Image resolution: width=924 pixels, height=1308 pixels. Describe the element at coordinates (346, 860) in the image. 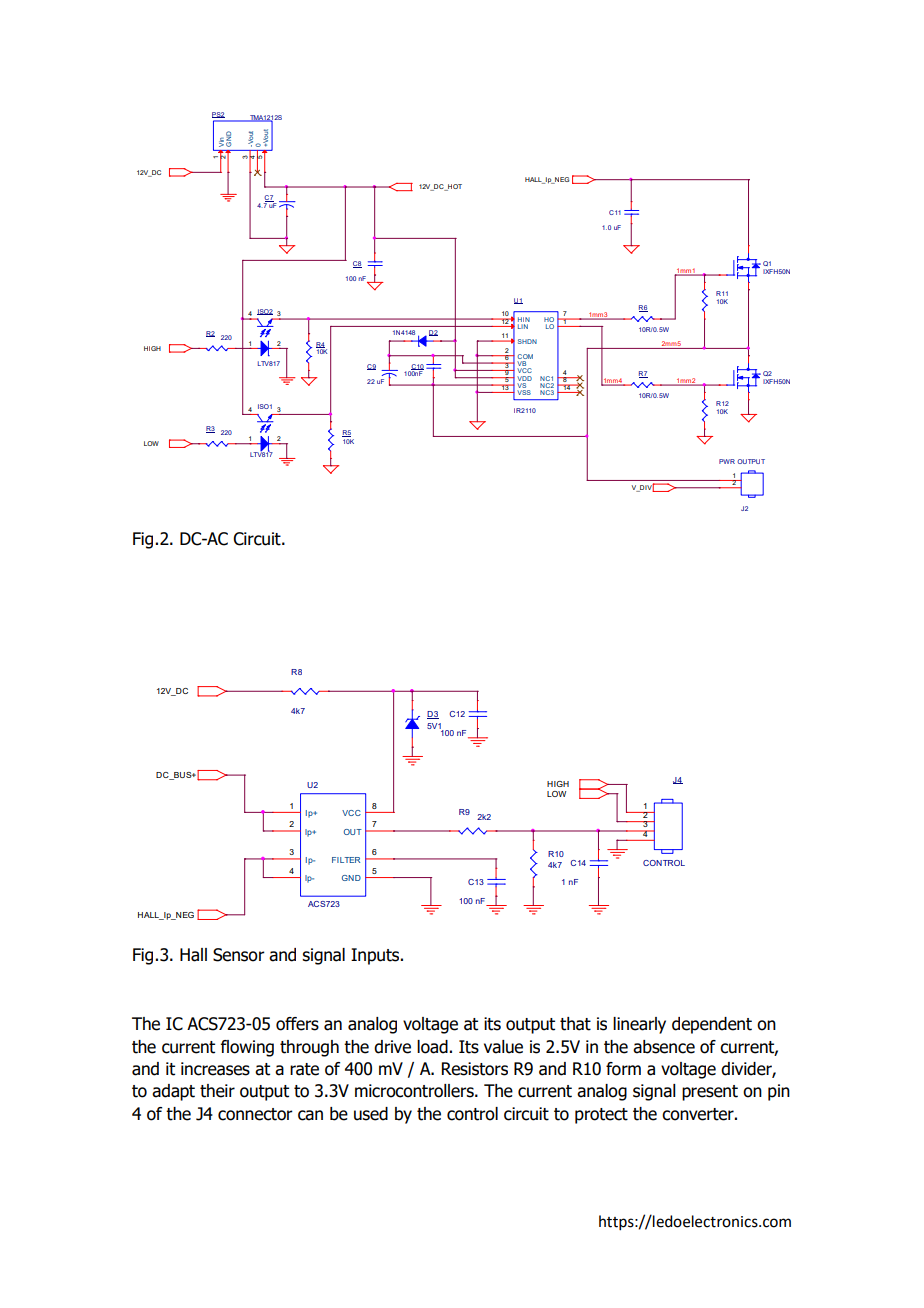

I see `FILTER` at that location.
